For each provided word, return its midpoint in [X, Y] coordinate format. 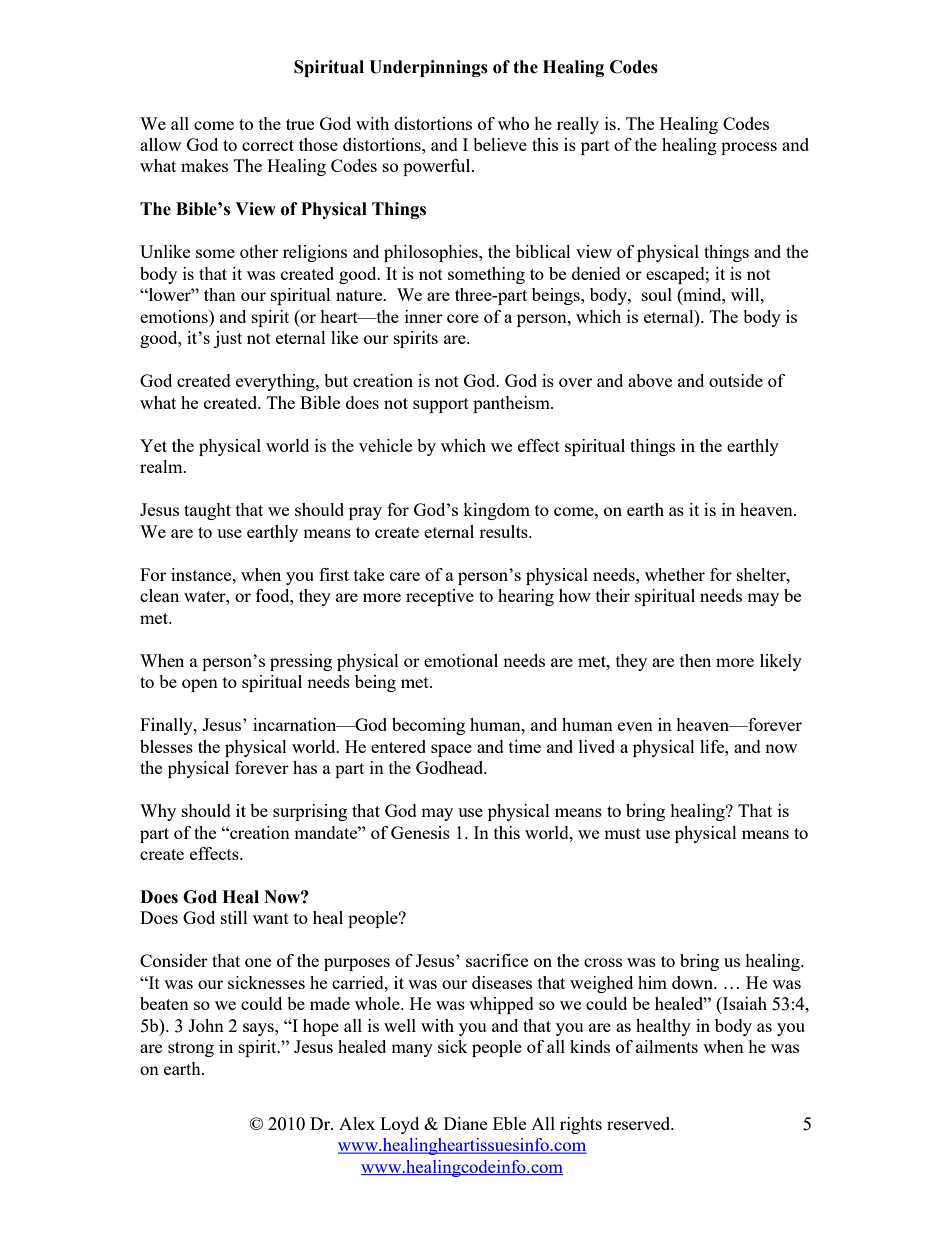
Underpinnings [428, 68]
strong [191, 1049]
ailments [667, 1046]
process [749, 148]
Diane [465, 1123]
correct [268, 145]
